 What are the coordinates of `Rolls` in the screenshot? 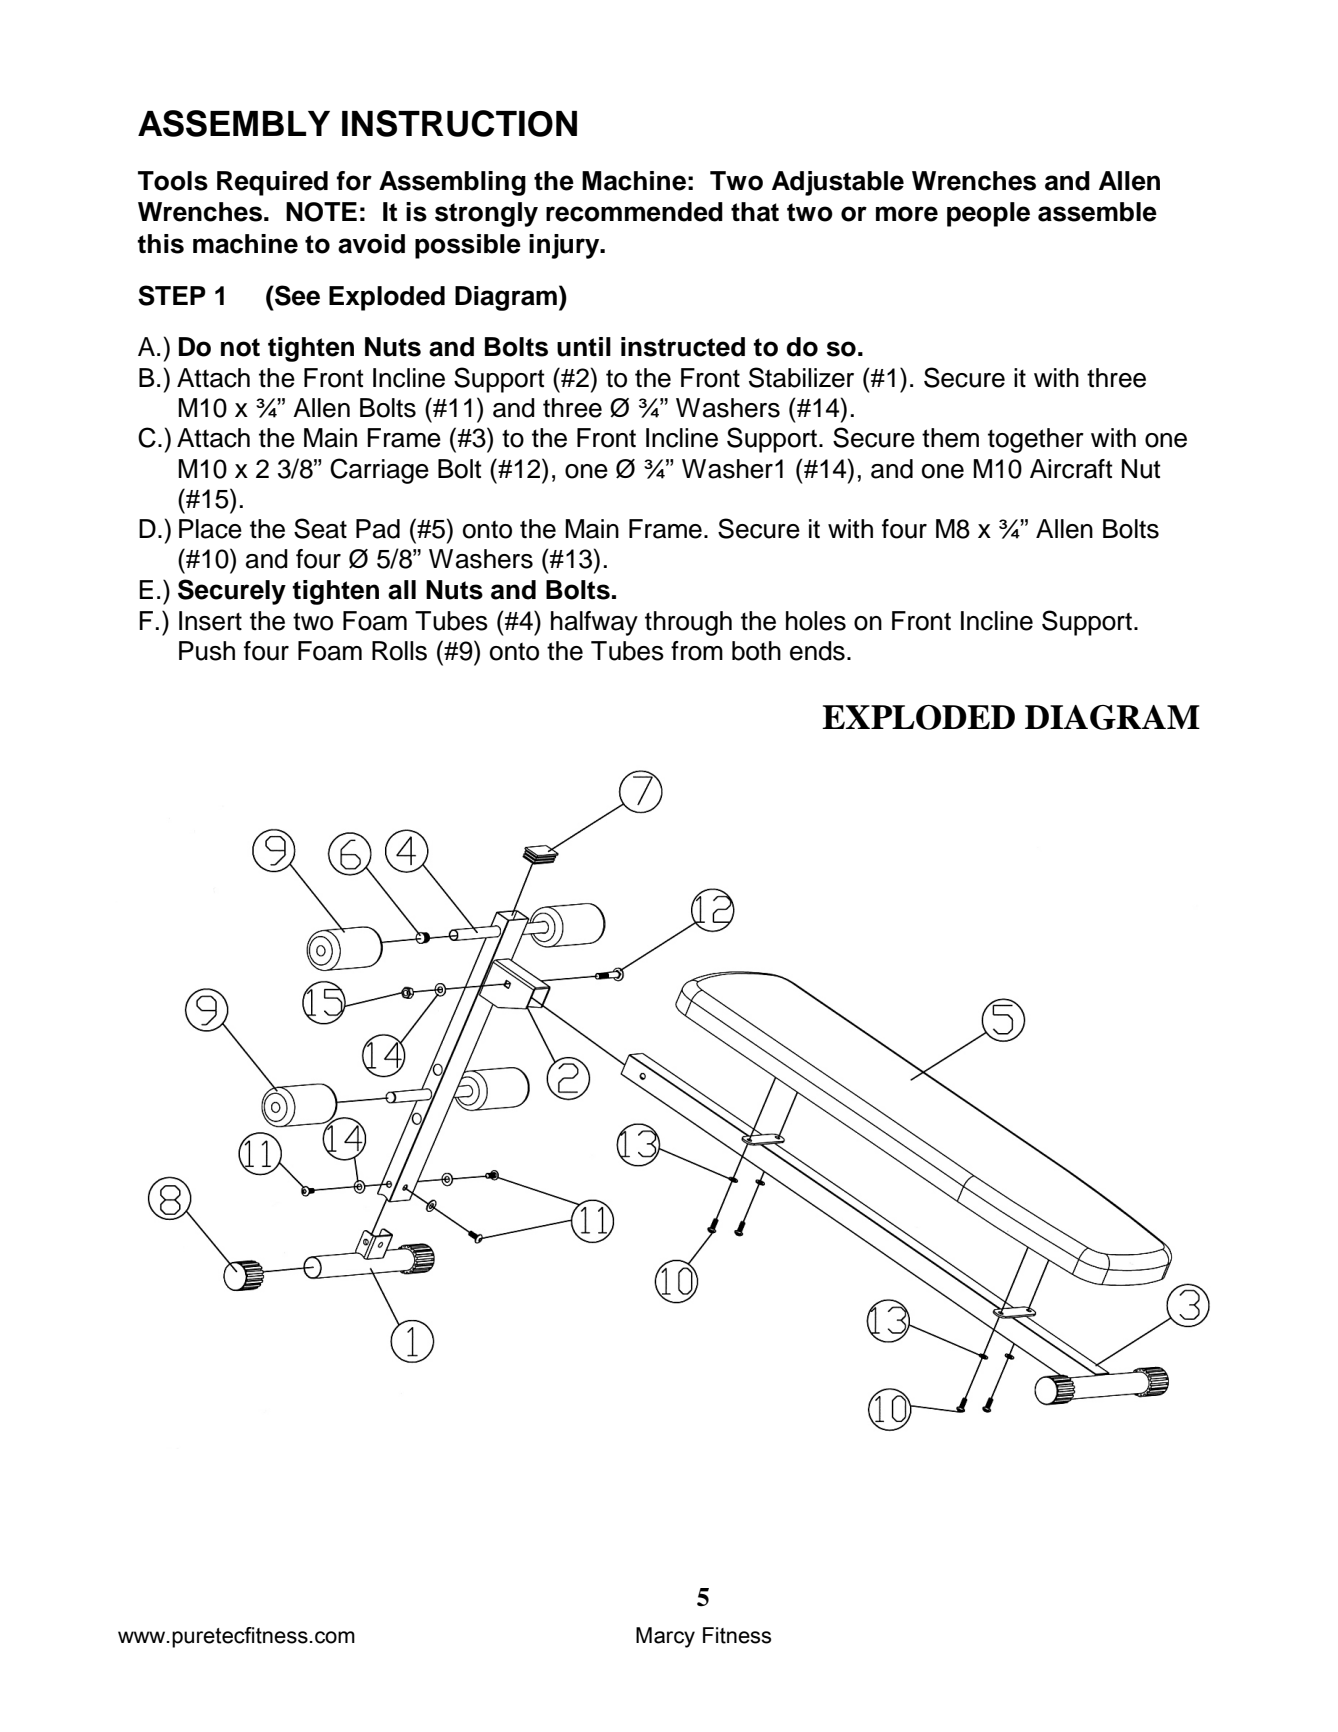 It's located at (399, 651).
